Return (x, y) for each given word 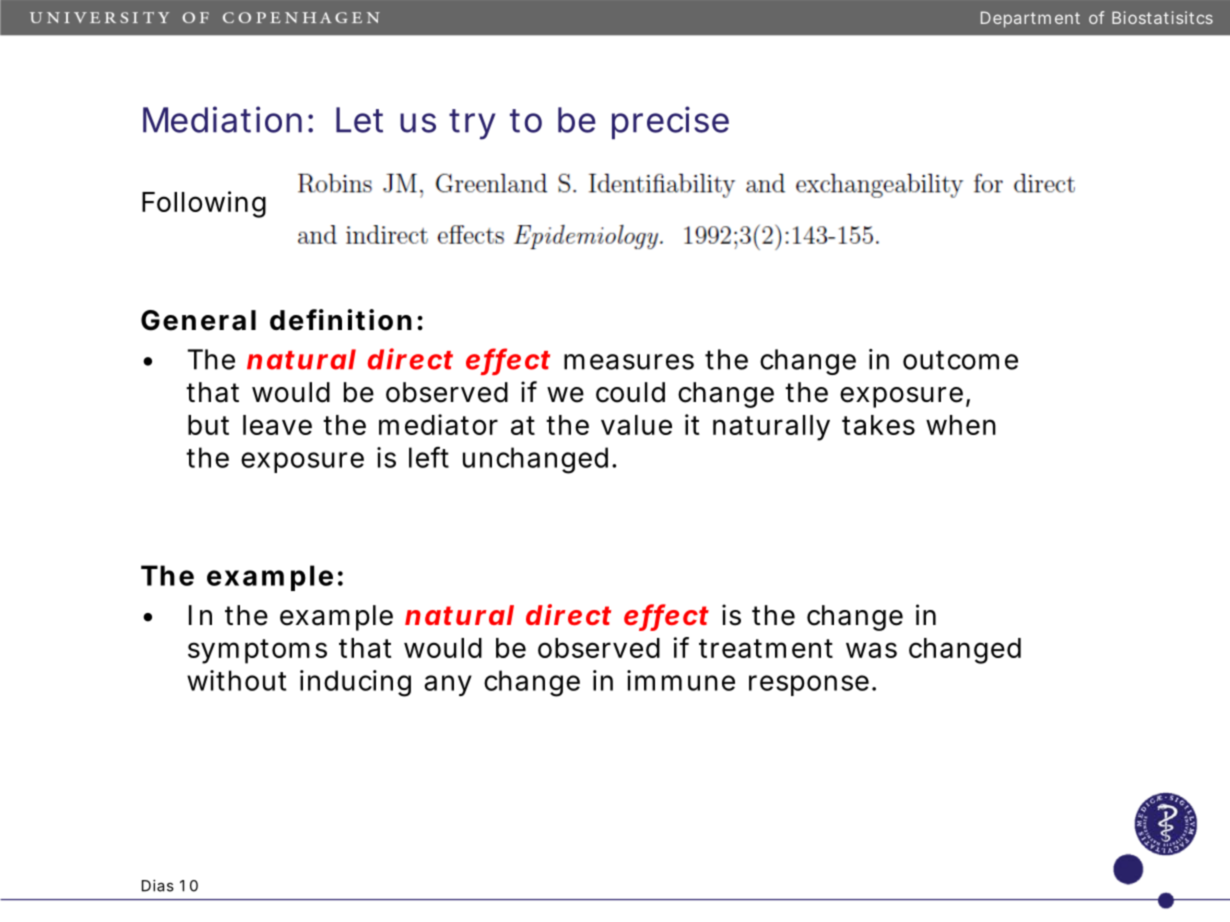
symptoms (257, 651)
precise (670, 122)
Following (204, 204)
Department (1030, 19)
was (871, 650)
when (961, 425)
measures (629, 362)
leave (277, 425)
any (448, 685)
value (636, 425)
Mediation (222, 119)
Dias (158, 886)
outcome (960, 360)
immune (681, 680)
